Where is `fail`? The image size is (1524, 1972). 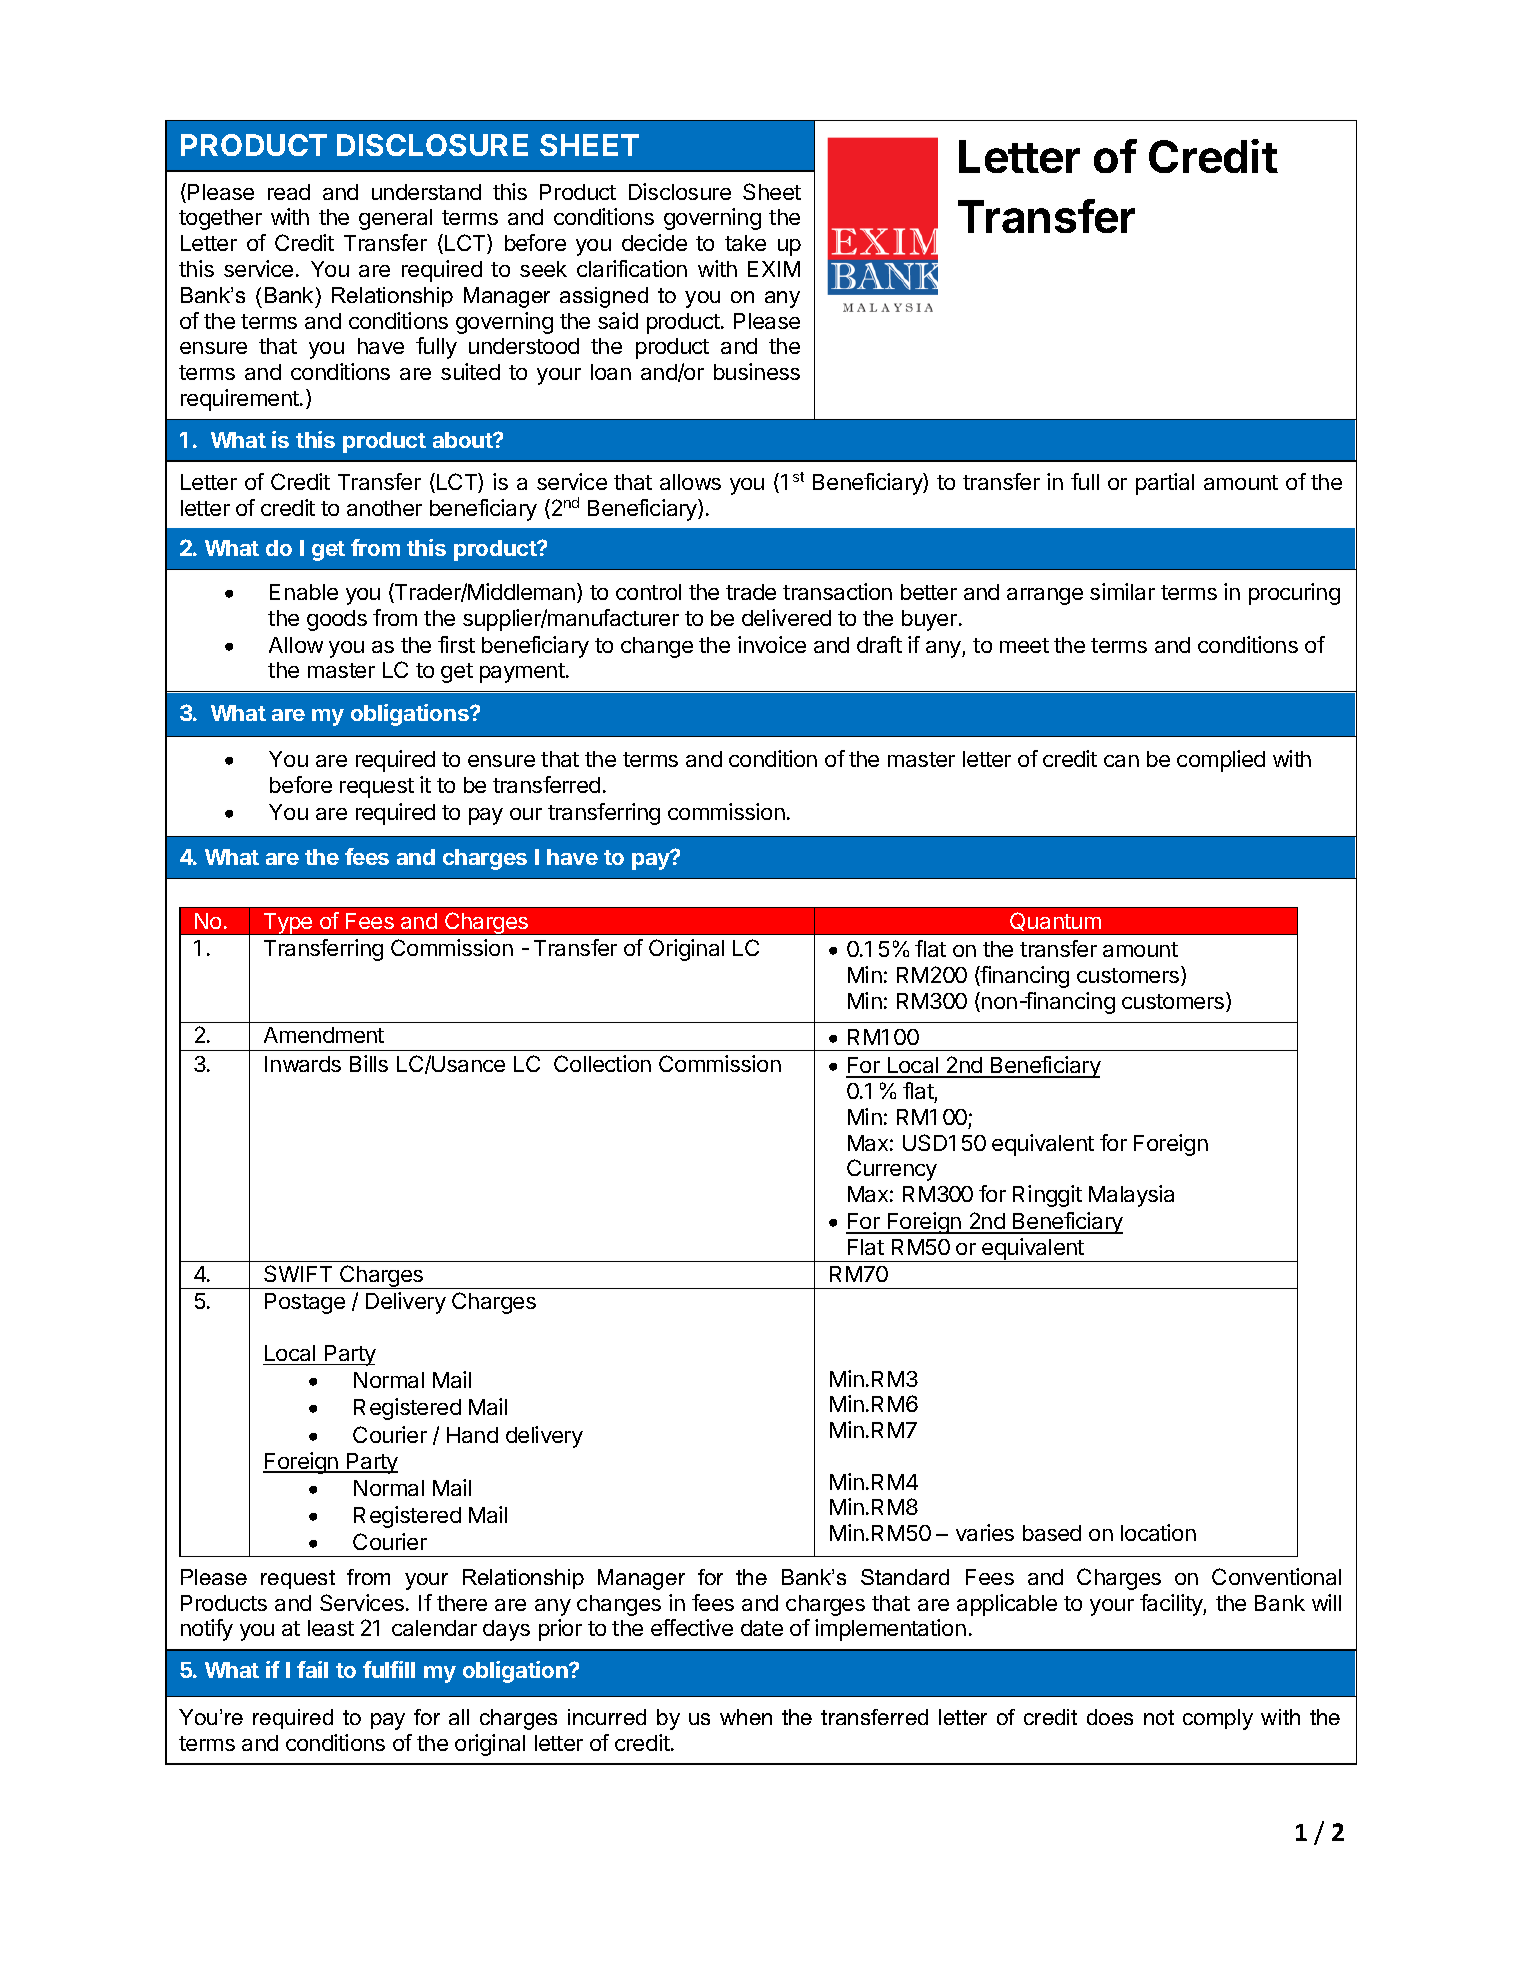
fail is located at coordinates (312, 1669).
